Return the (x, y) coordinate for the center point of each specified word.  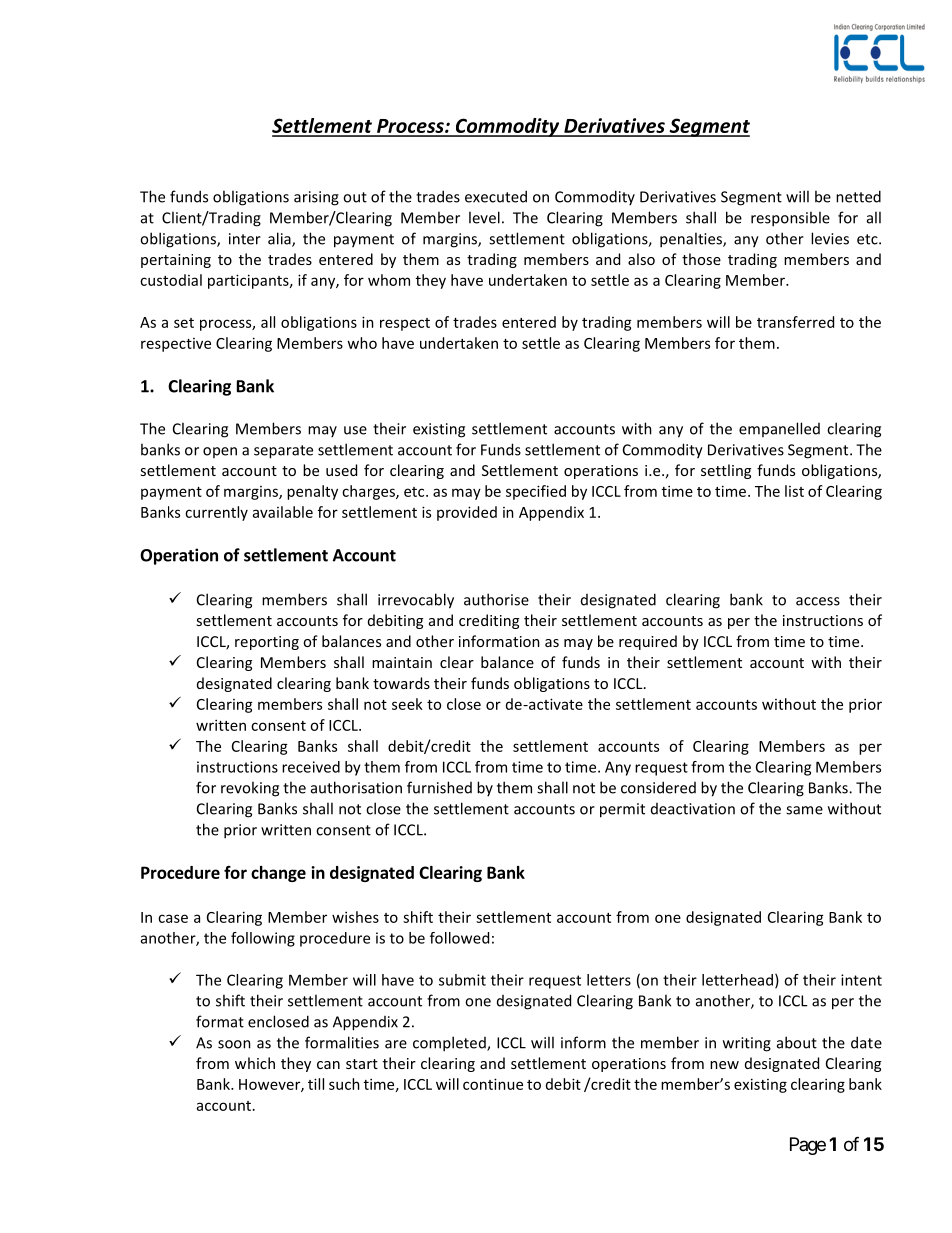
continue (493, 1084)
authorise (496, 599)
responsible (790, 219)
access (818, 601)
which (255, 1063)
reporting (267, 643)
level (484, 217)
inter (245, 239)
